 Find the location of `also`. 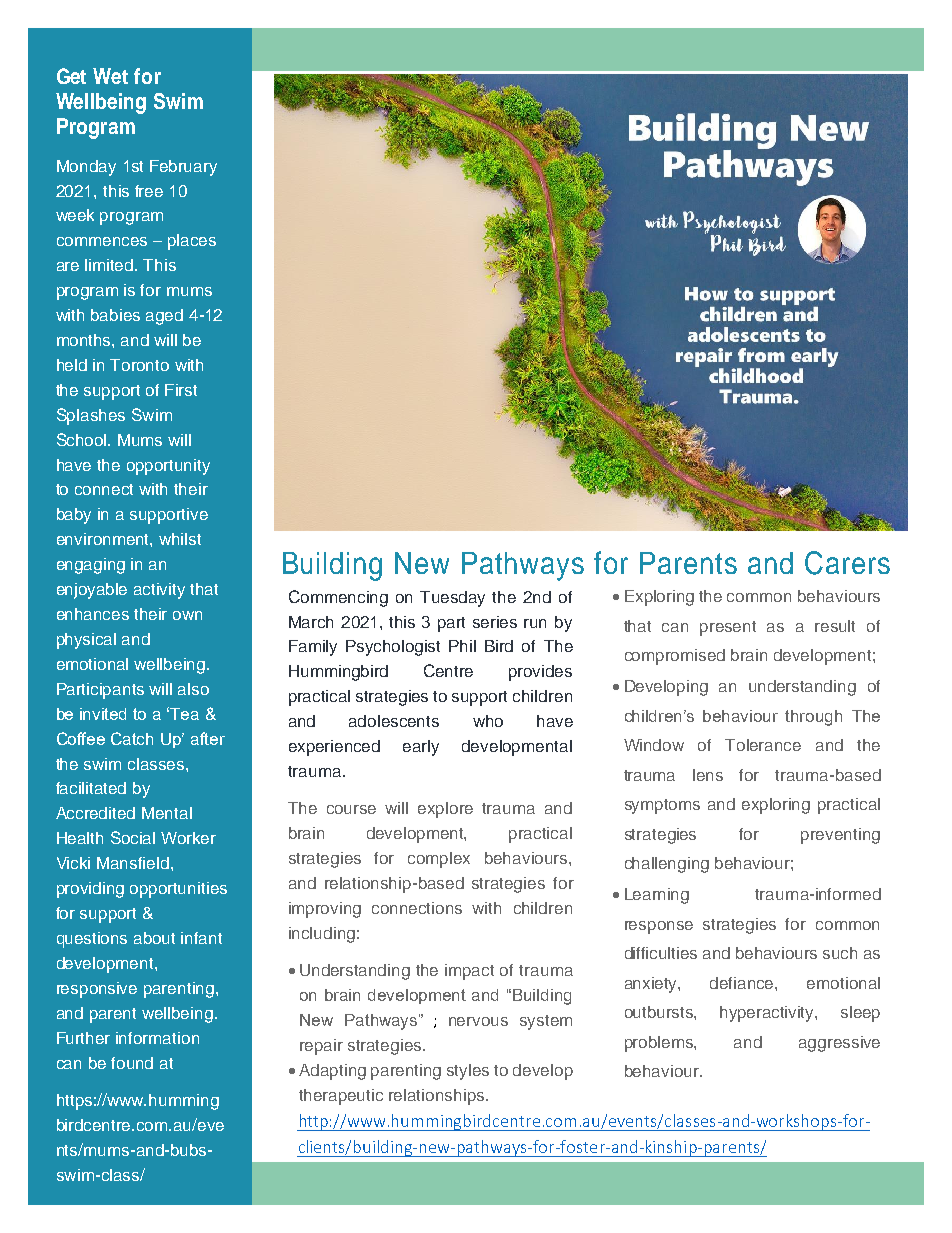

also is located at coordinates (193, 689).
